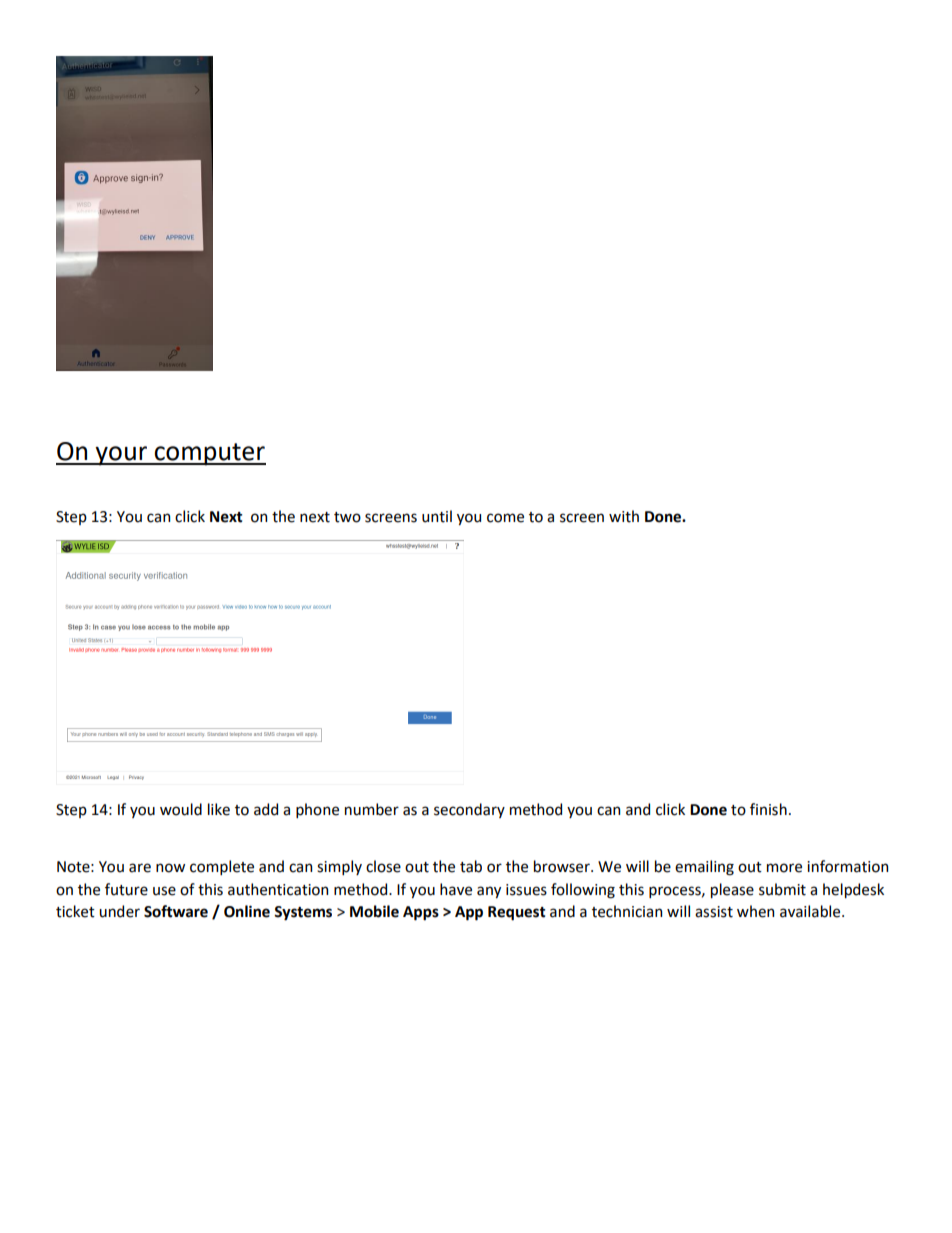 The image size is (952, 1233). I want to click on computer, so click(209, 454).
